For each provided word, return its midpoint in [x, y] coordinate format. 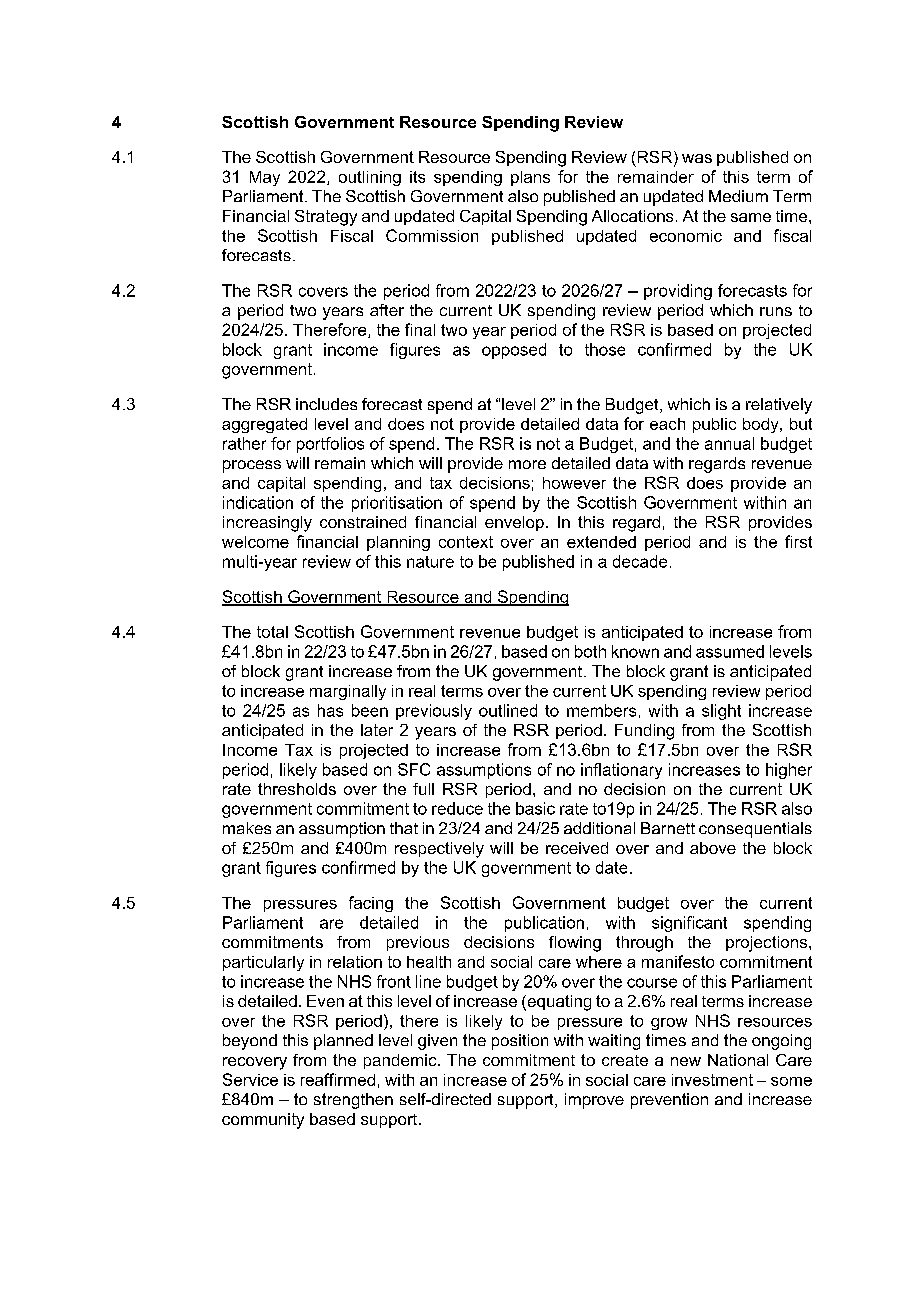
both [590, 651]
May [265, 178]
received [577, 848]
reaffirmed [338, 1079]
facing [371, 904]
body [762, 425]
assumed [730, 651]
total [272, 632]
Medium [738, 196]
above [713, 848]
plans [530, 178]
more [527, 464]
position [520, 1042]
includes [326, 404]
